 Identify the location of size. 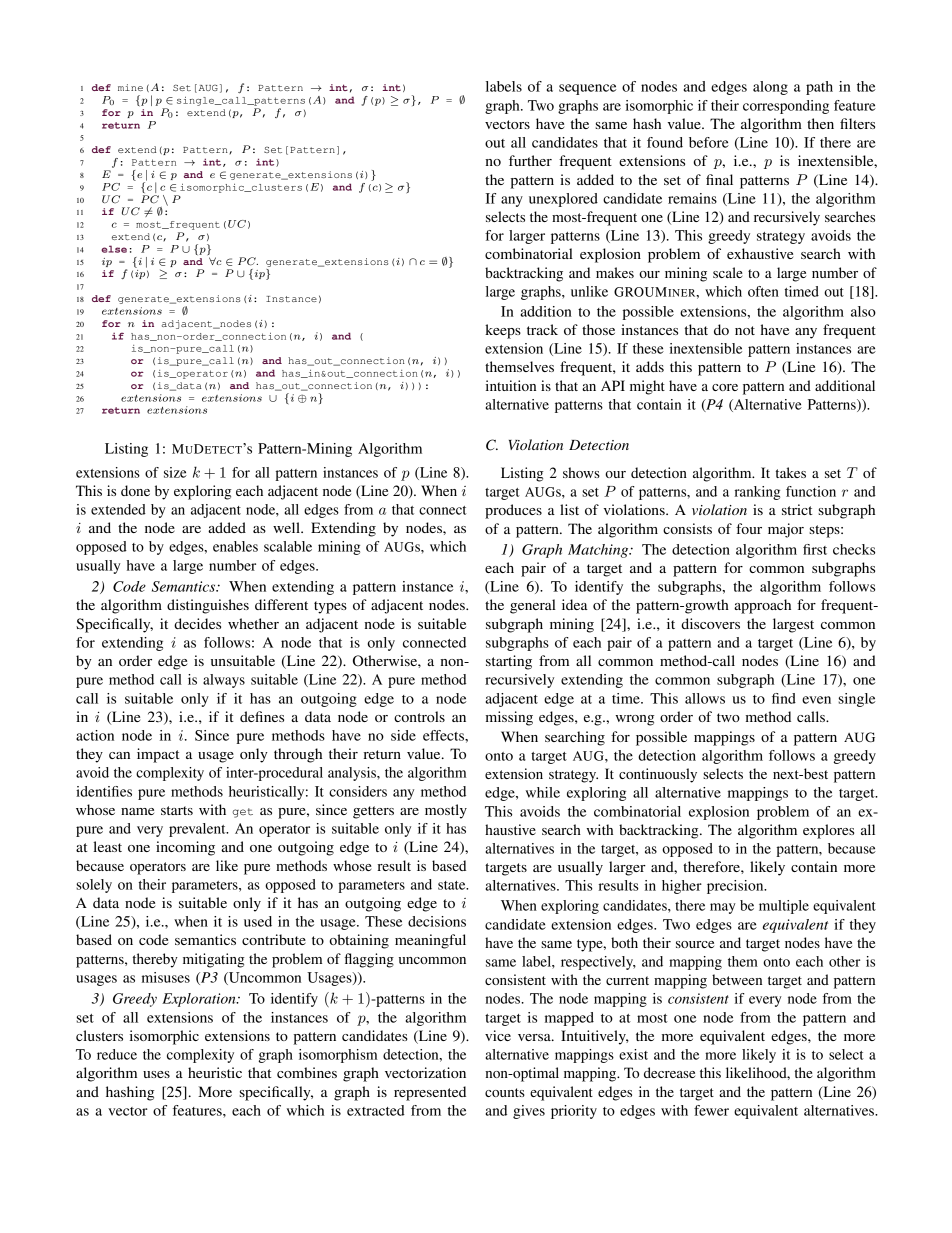
(175, 472).
